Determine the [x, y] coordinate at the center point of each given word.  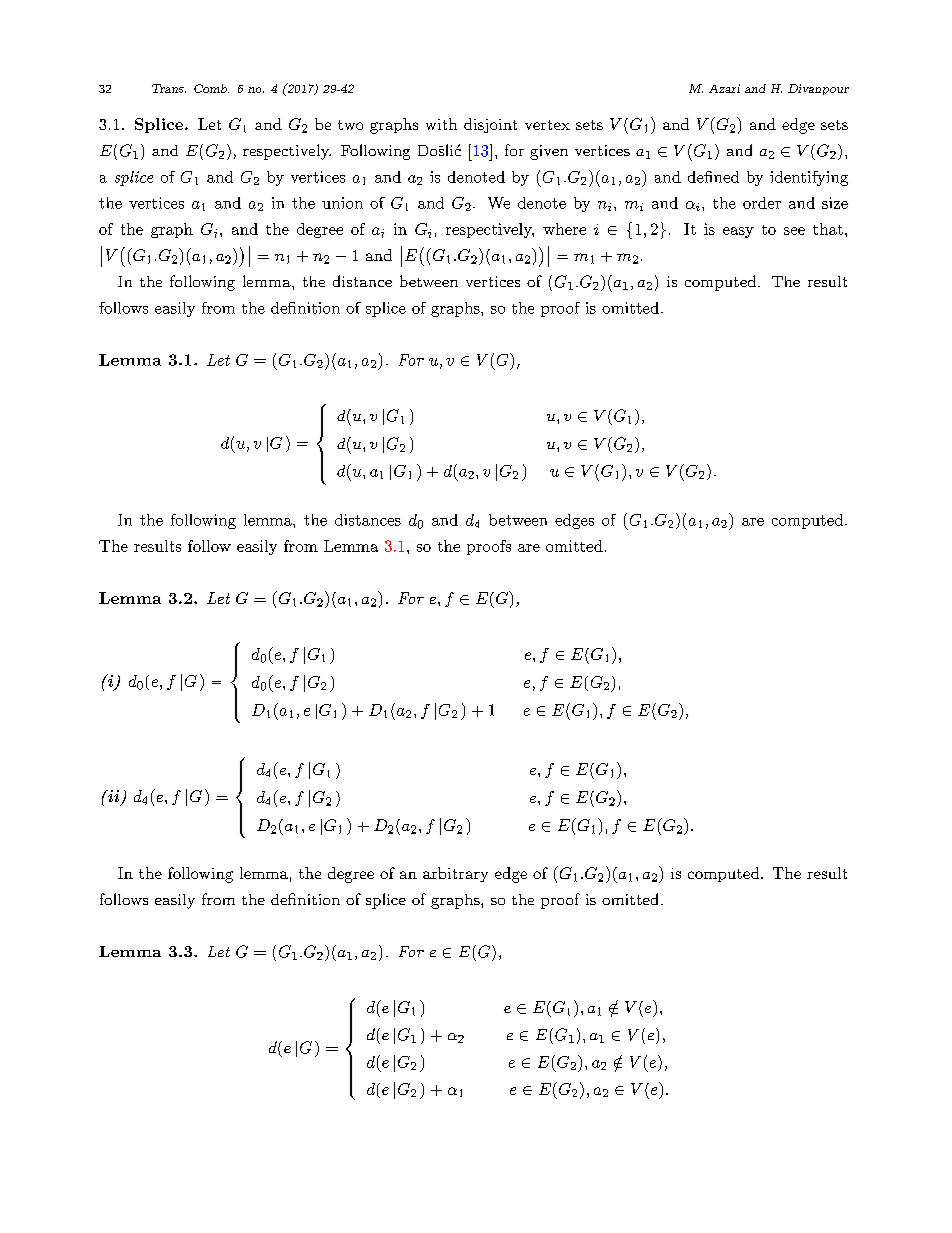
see [794, 231]
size [835, 203]
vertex [547, 125]
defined [713, 177]
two [350, 125]
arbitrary [455, 874]
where [564, 229]
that [828, 229]
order [762, 203]
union [342, 203]
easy [738, 232]
